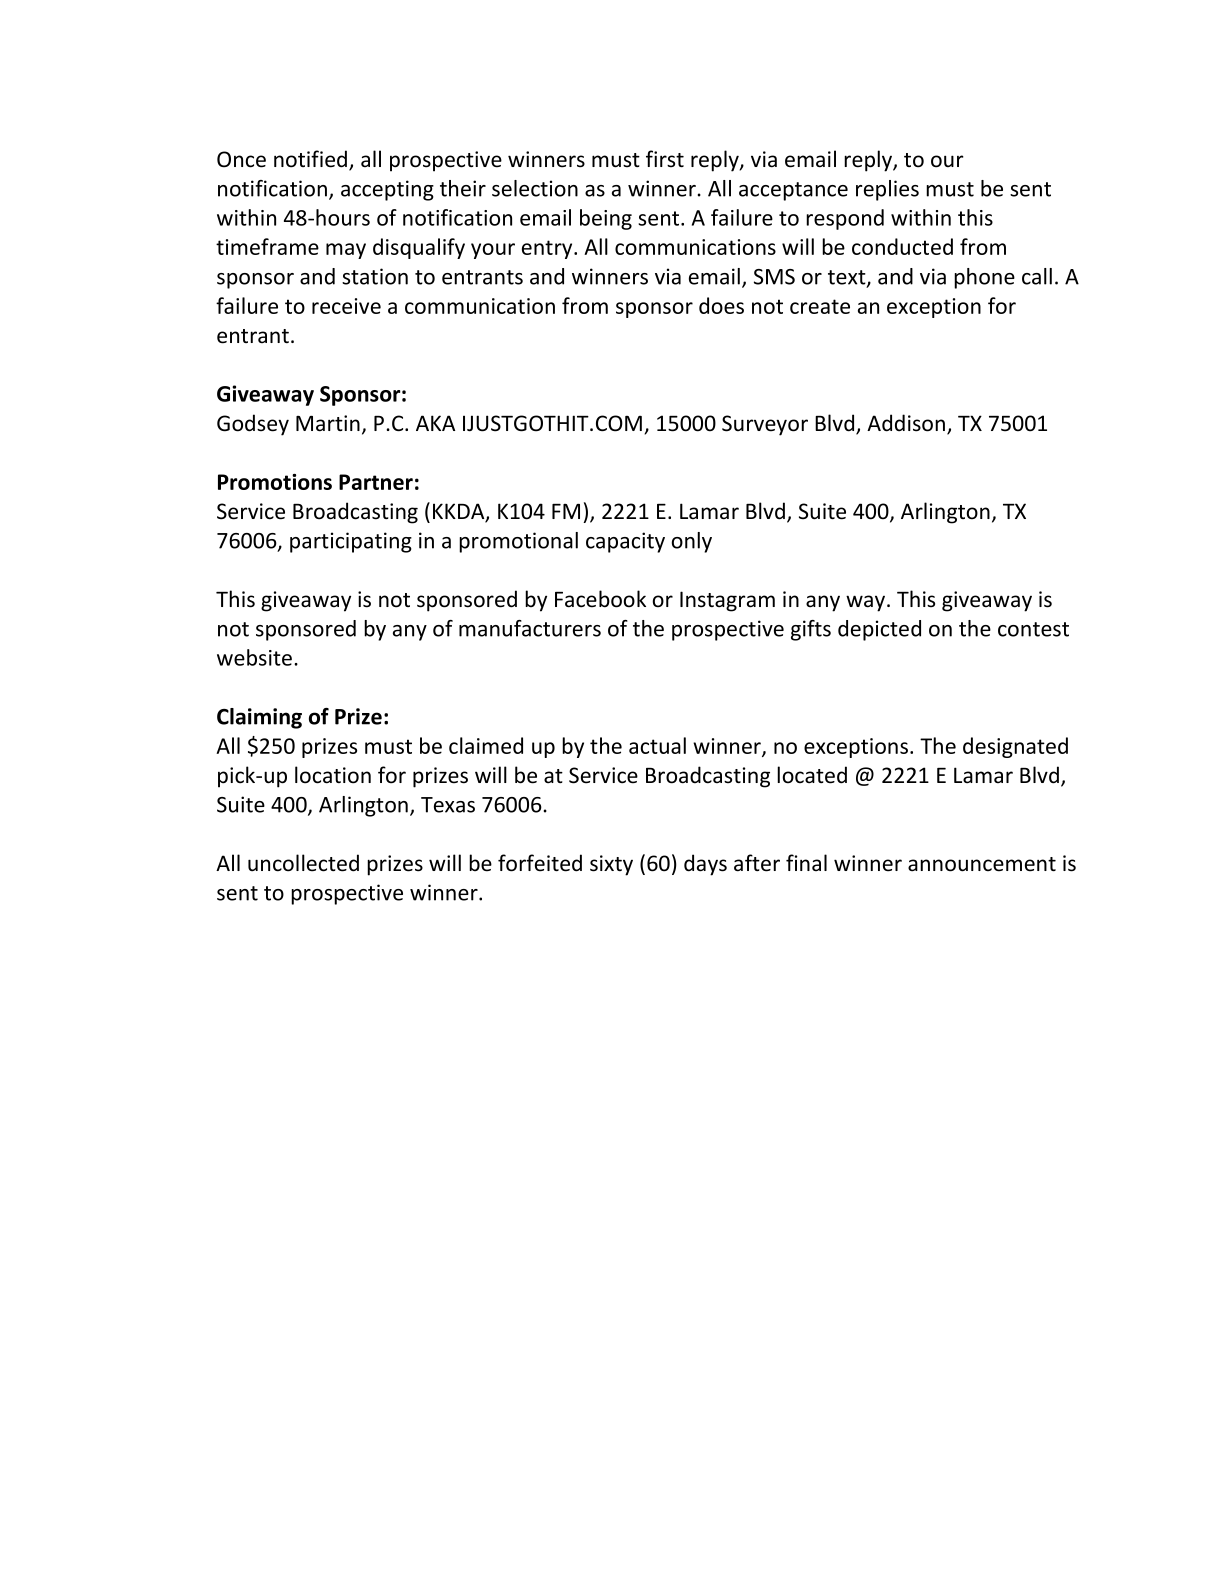 This document has width=1226, height=1586. Describe the element at coordinates (351, 542) in the document. I see `participating` at that location.
